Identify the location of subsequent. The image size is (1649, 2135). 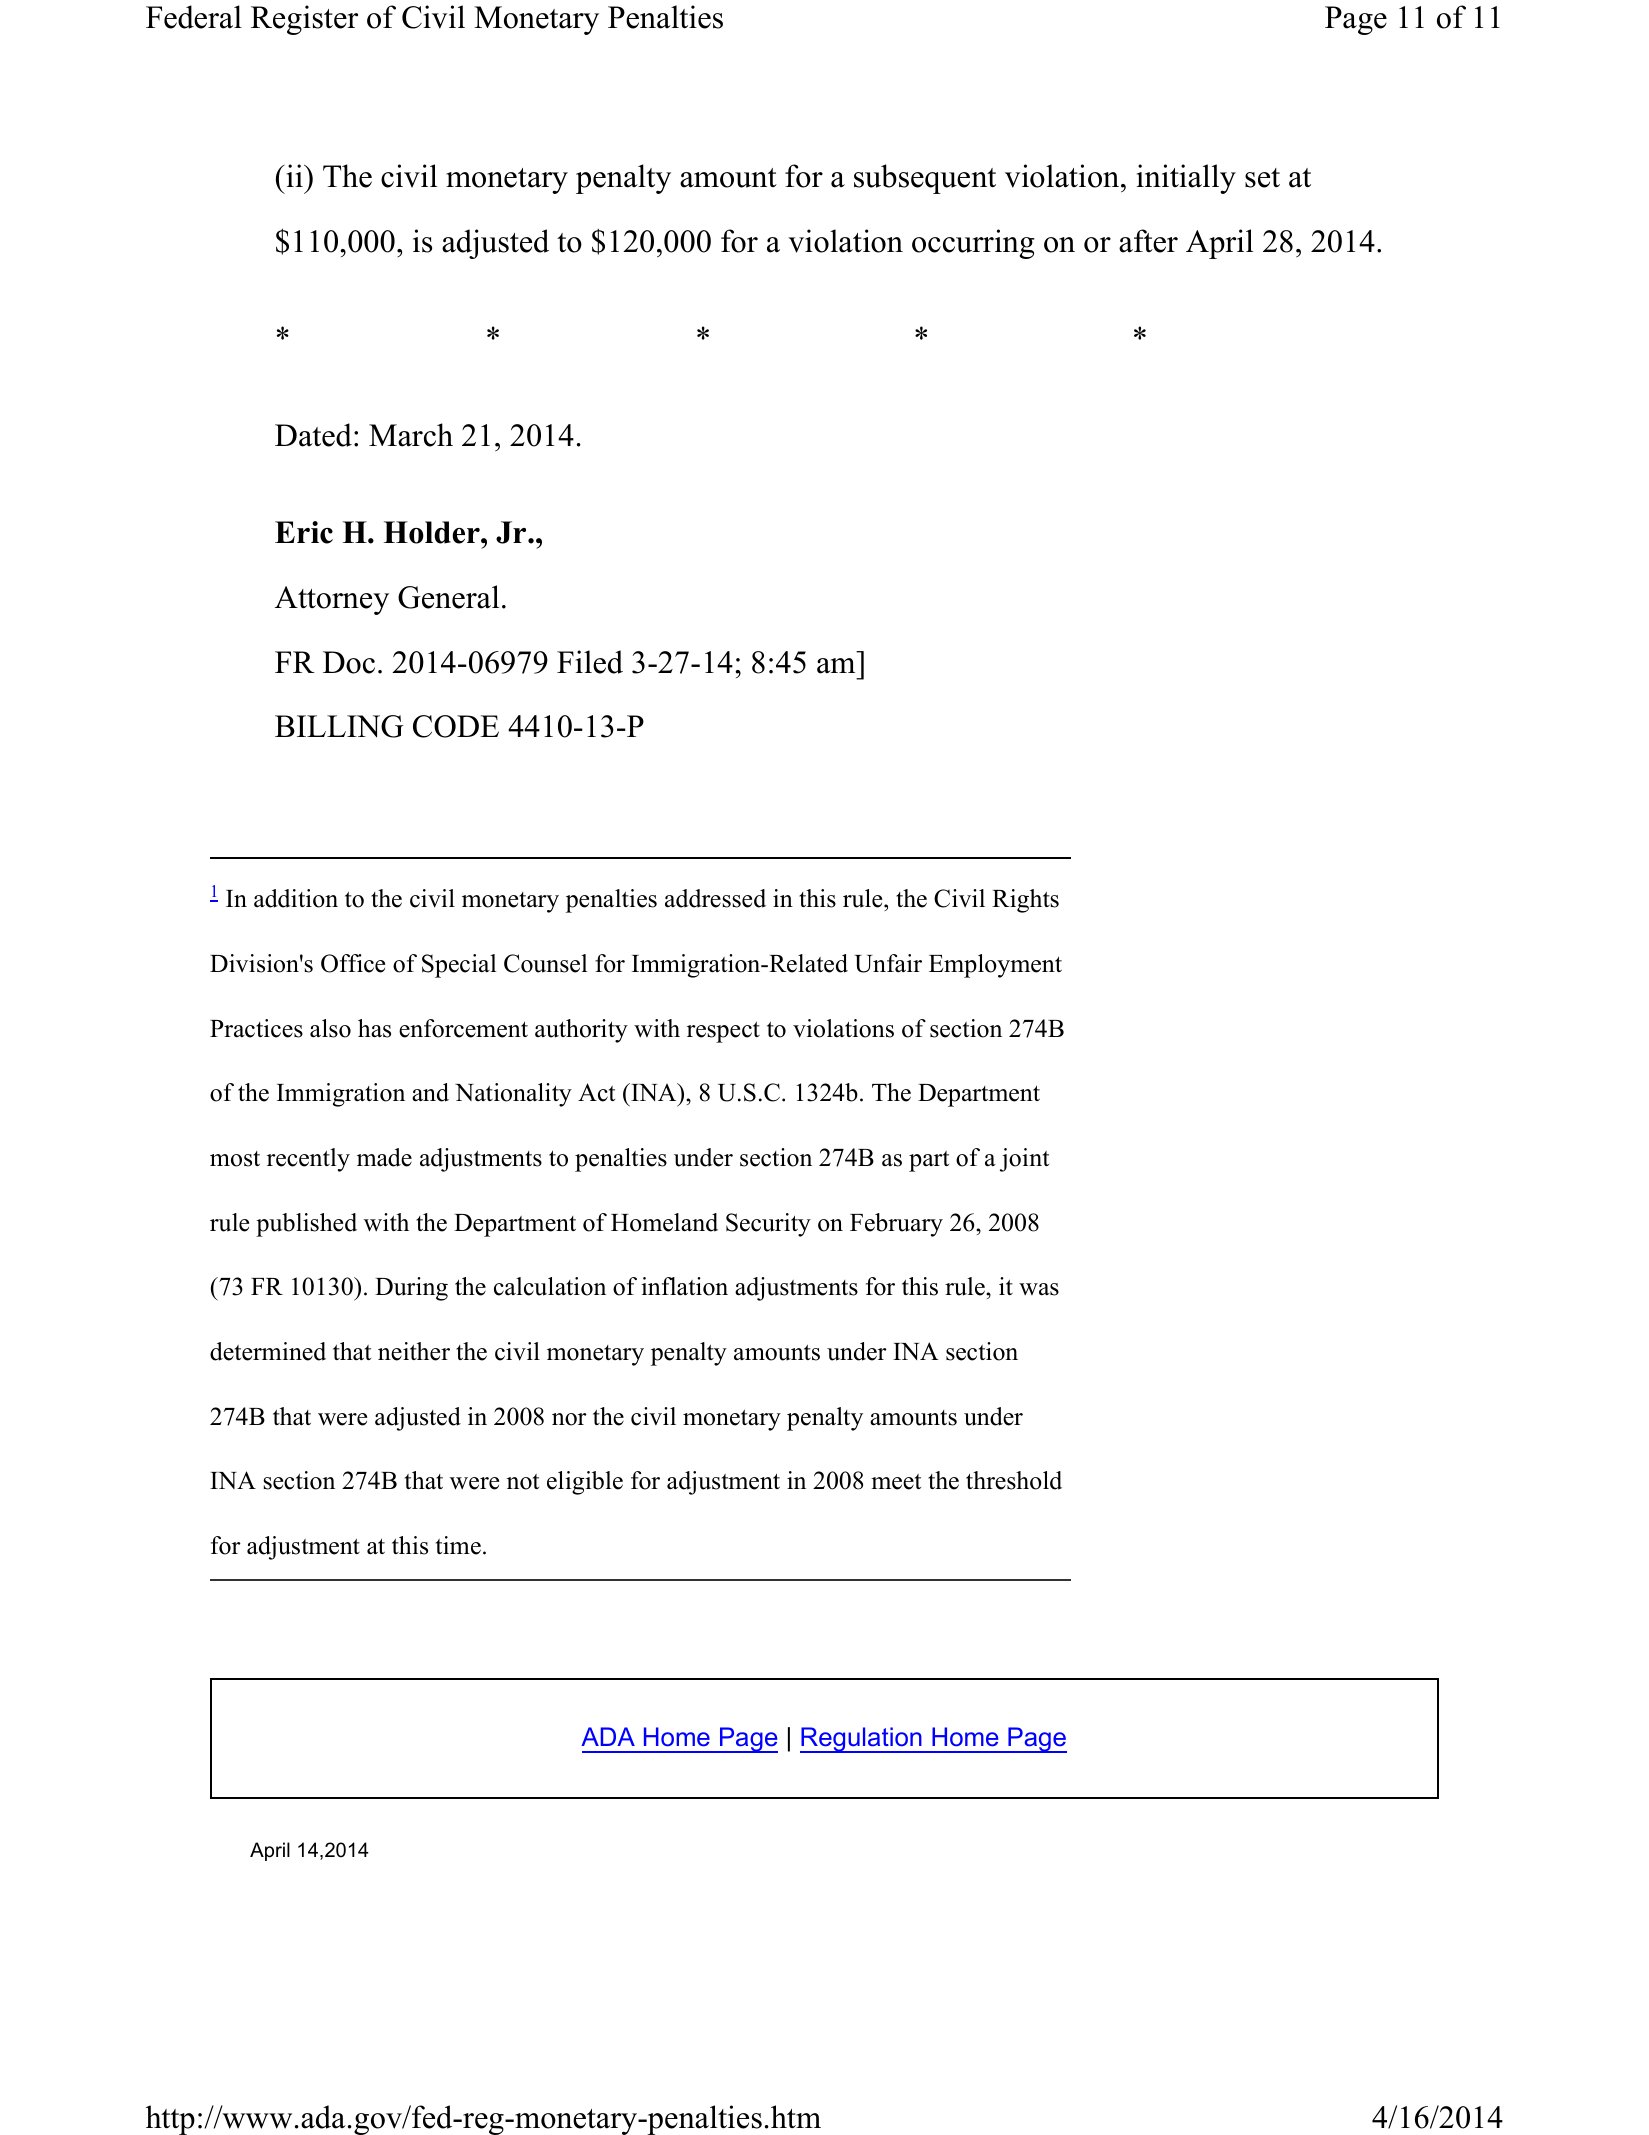
(925, 179).
